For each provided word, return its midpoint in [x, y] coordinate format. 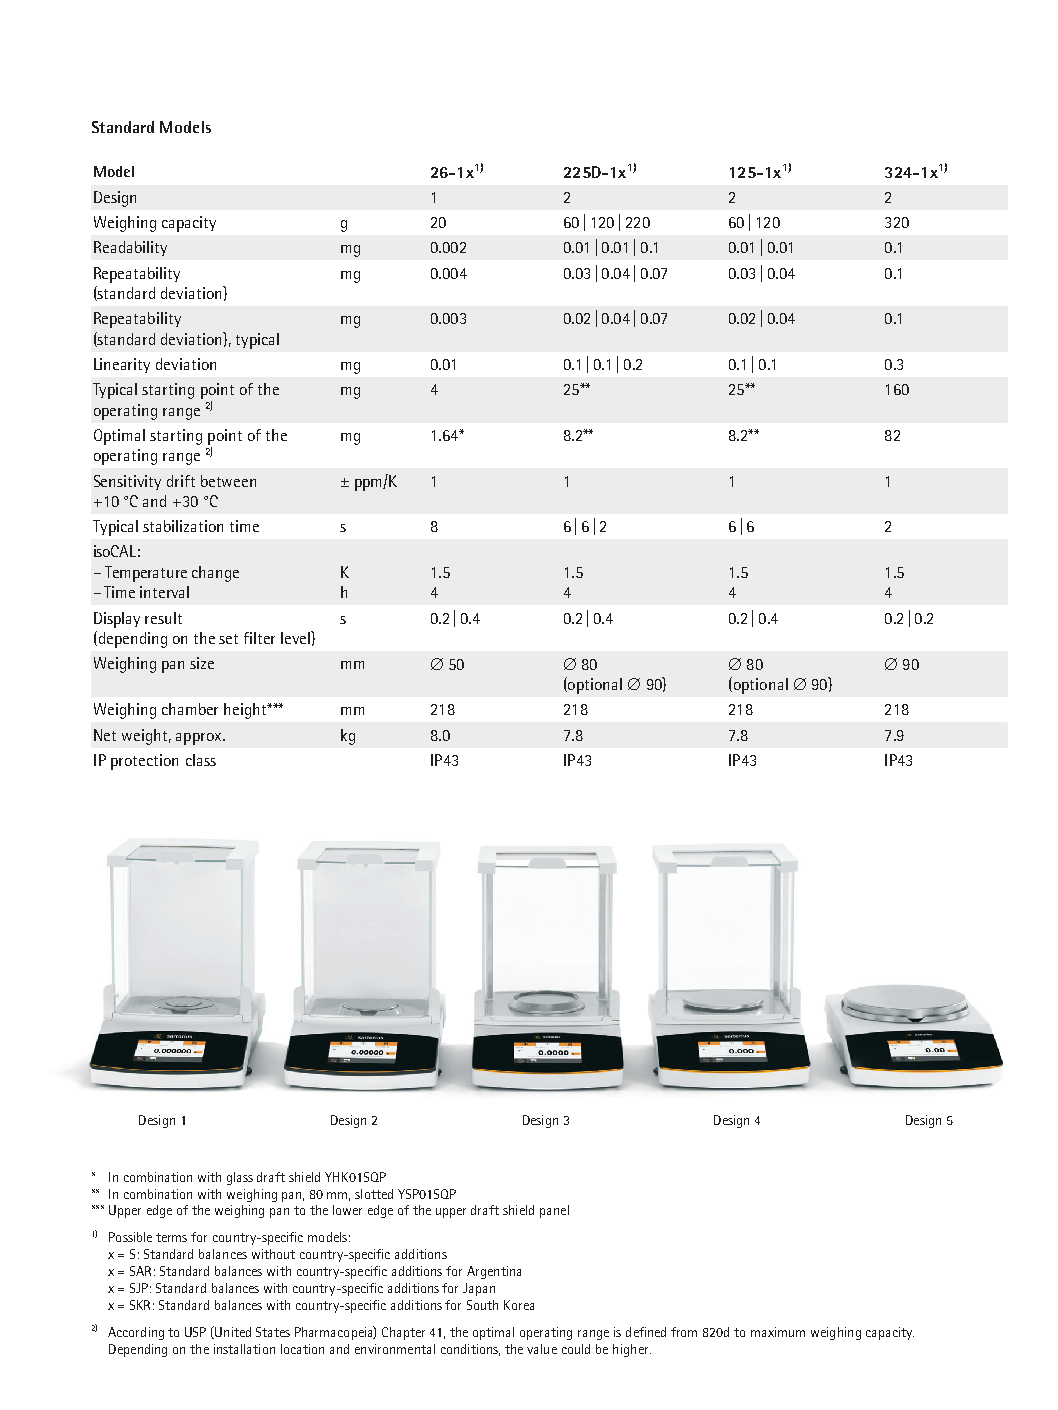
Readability [130, 248]
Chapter [403, 1333]
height [246, 711]
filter [259, 638]
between [228, 481]
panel [554, 1211]
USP [195, 1332]
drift [181, 481]
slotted [374, 1194]
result [163, 618]
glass [240, 1178]
